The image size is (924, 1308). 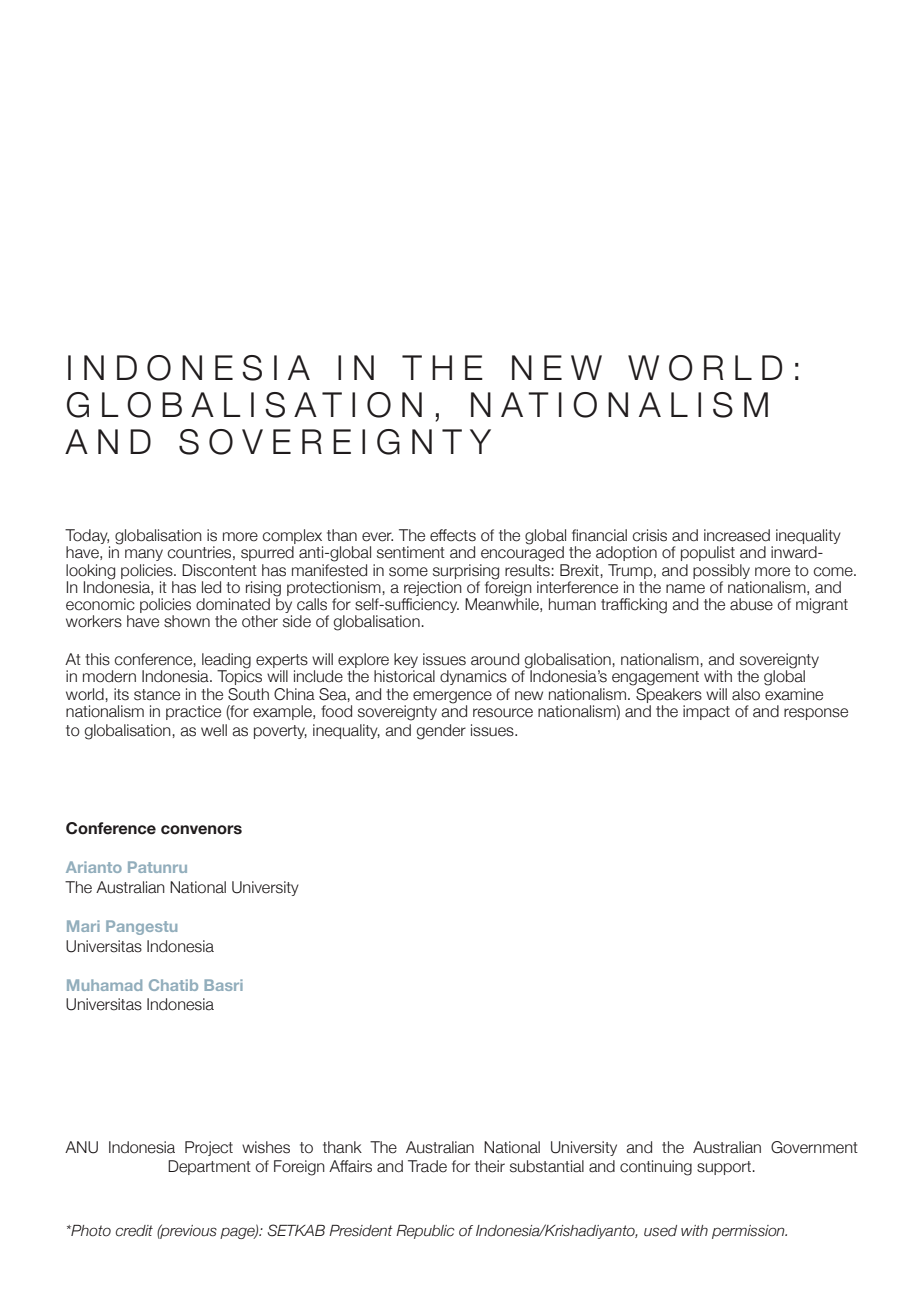 I want to click on populist, so click(x=708, y=553).
